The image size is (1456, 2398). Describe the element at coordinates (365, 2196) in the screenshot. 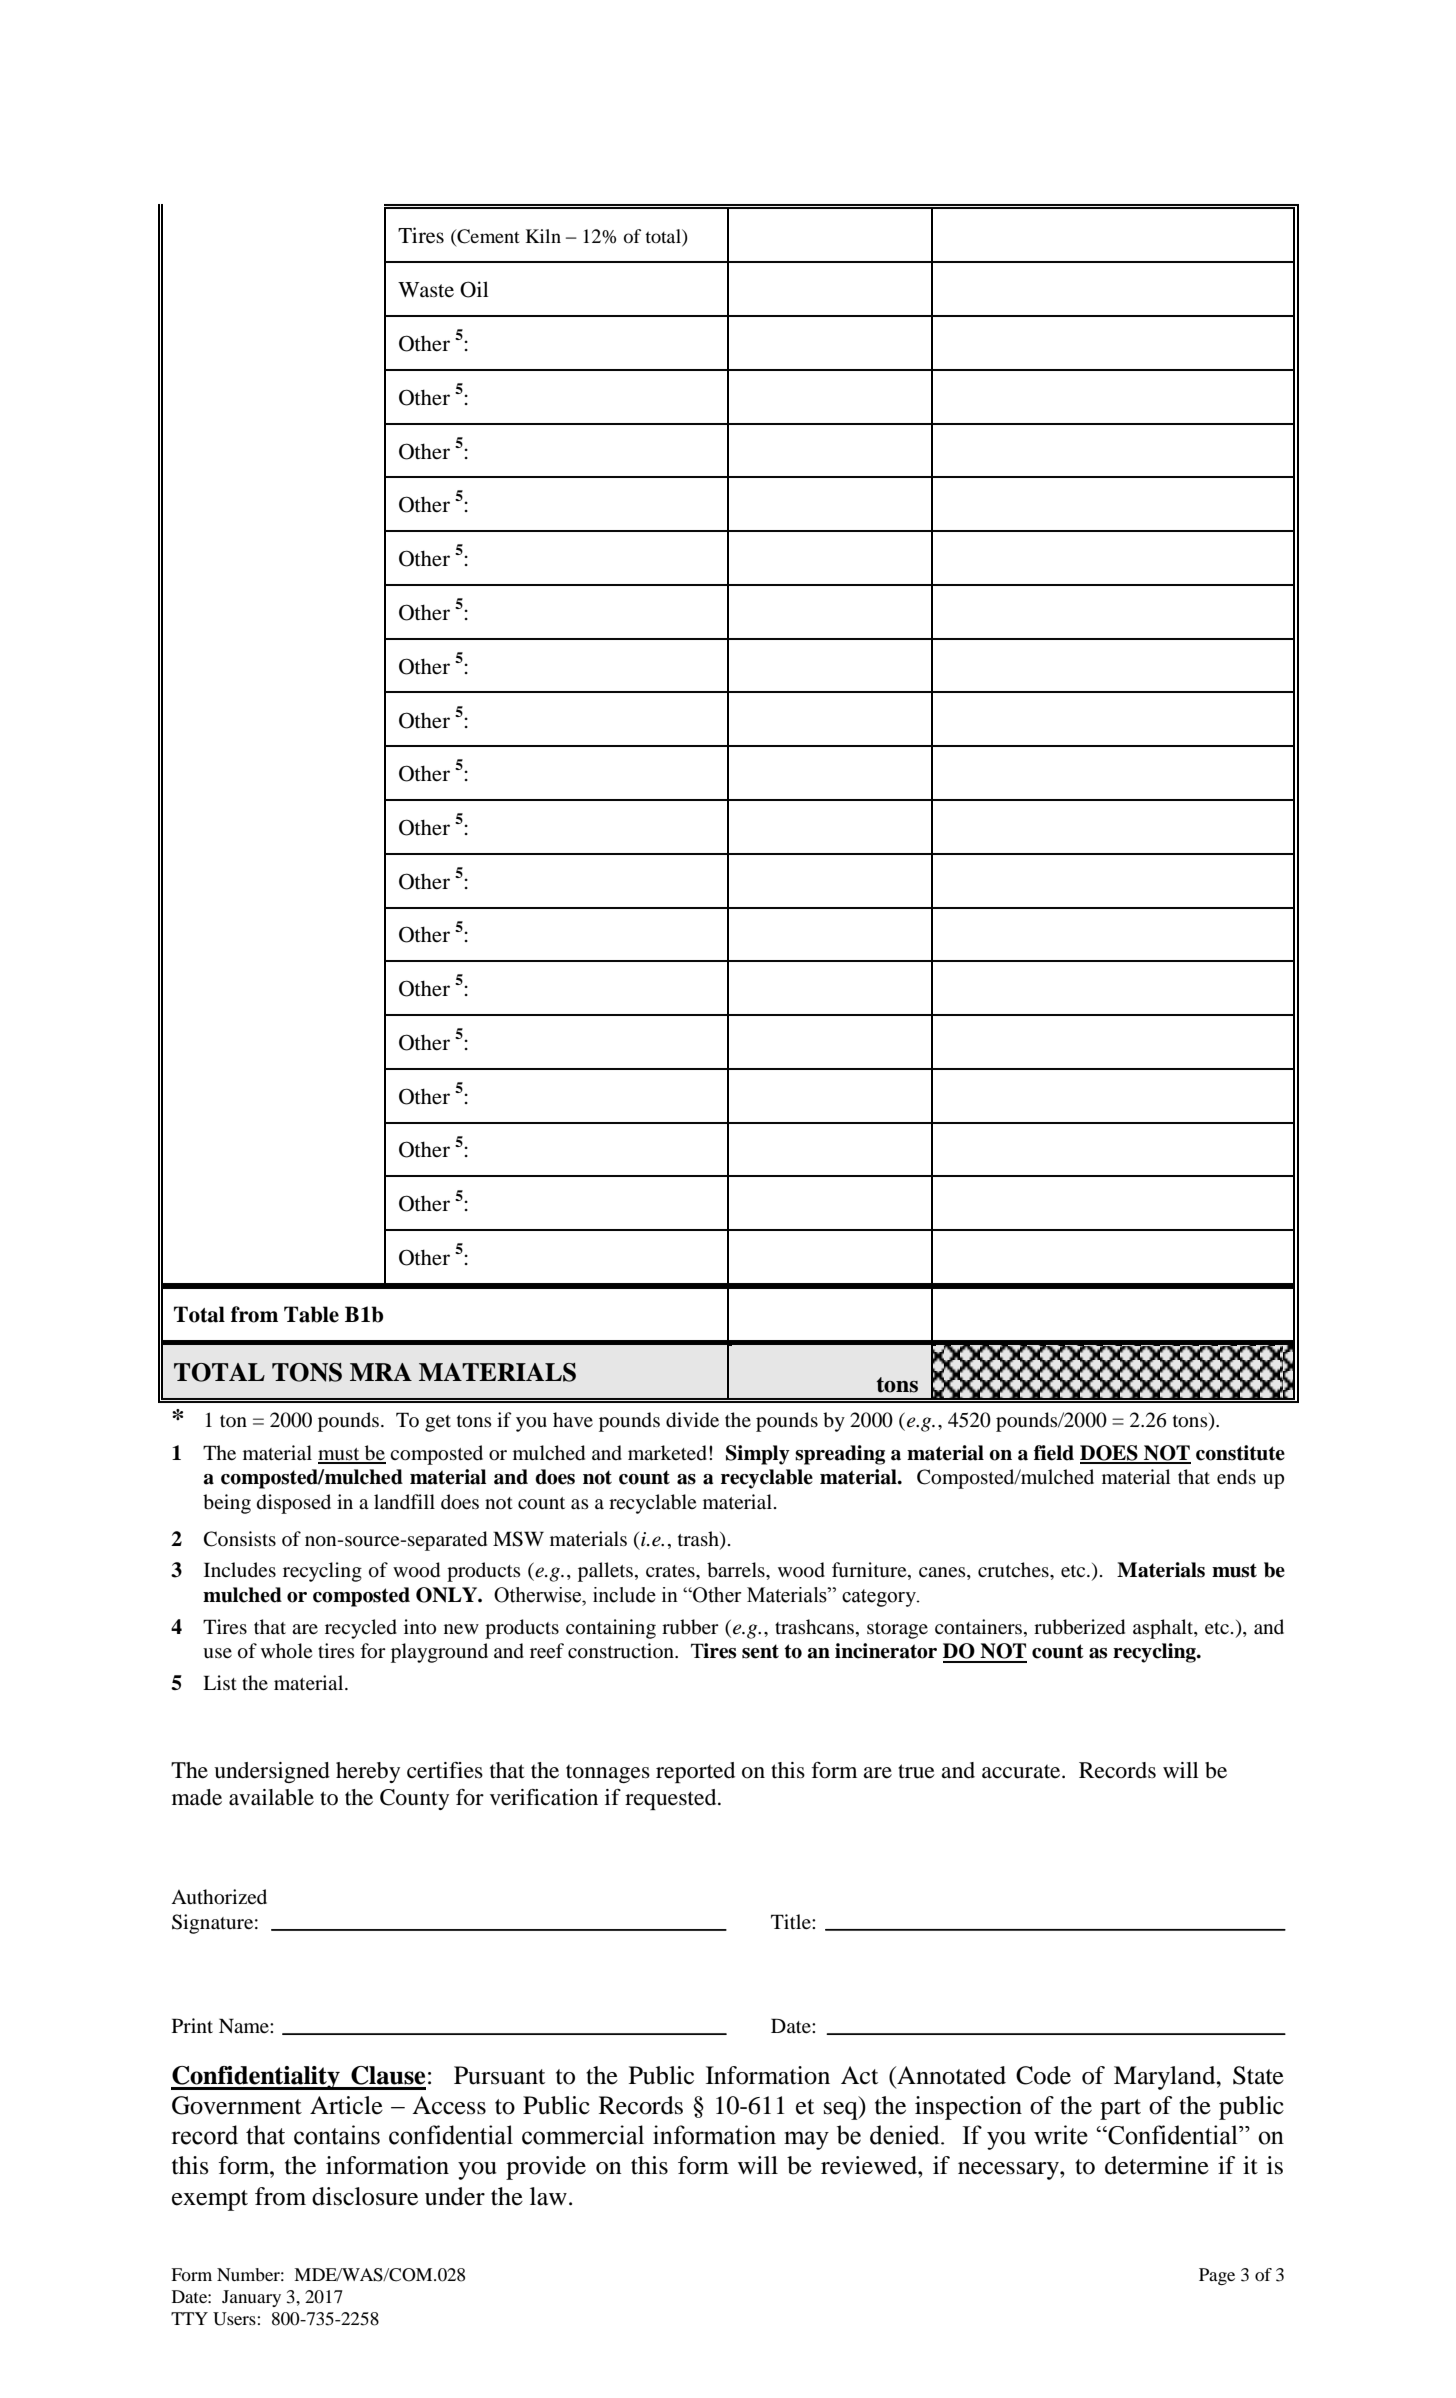

I see `disclosure` at that location.
